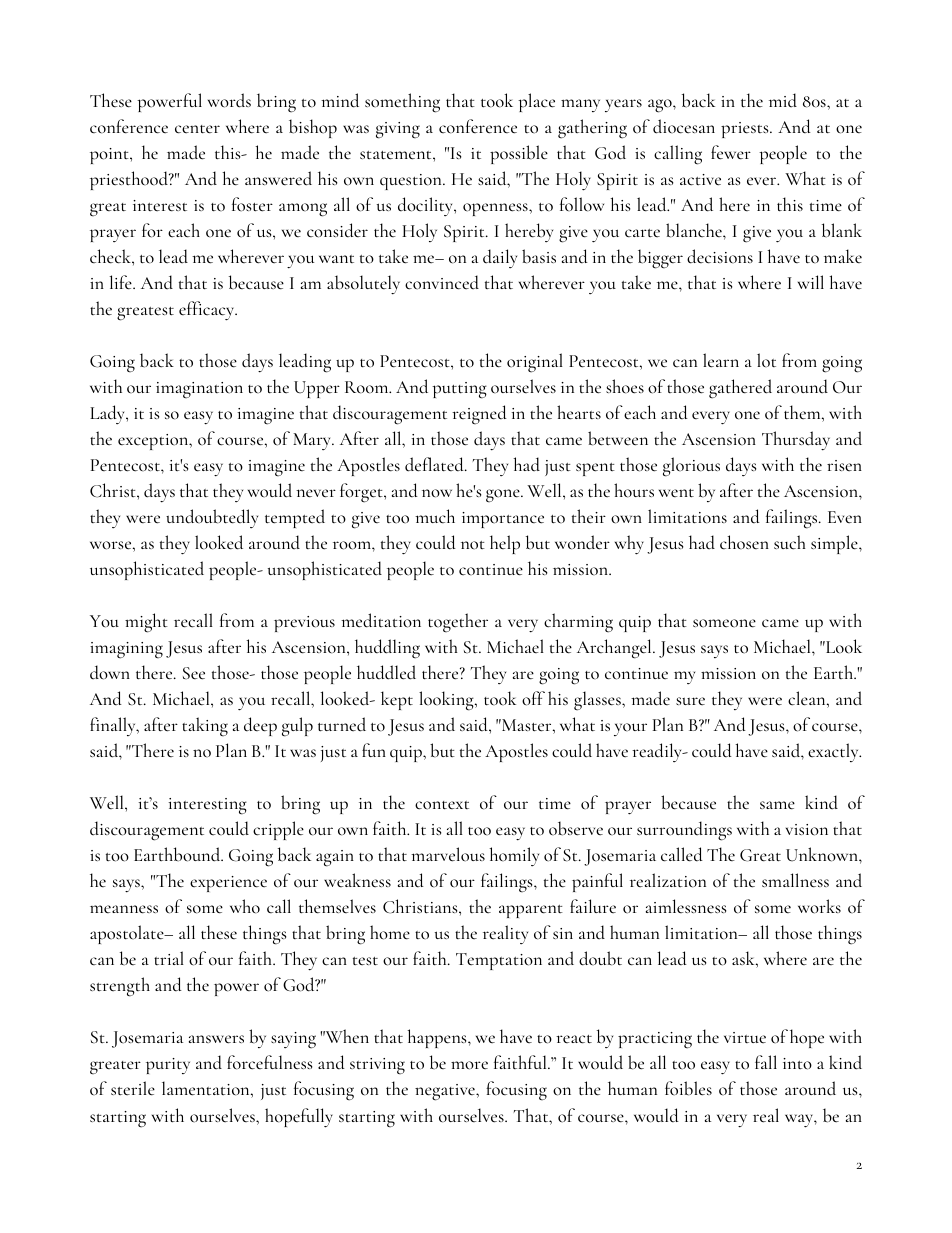 This document has width=952, height=1233. Describe the element at coordinates (197, 129) in the document. I see `center` at that location.
